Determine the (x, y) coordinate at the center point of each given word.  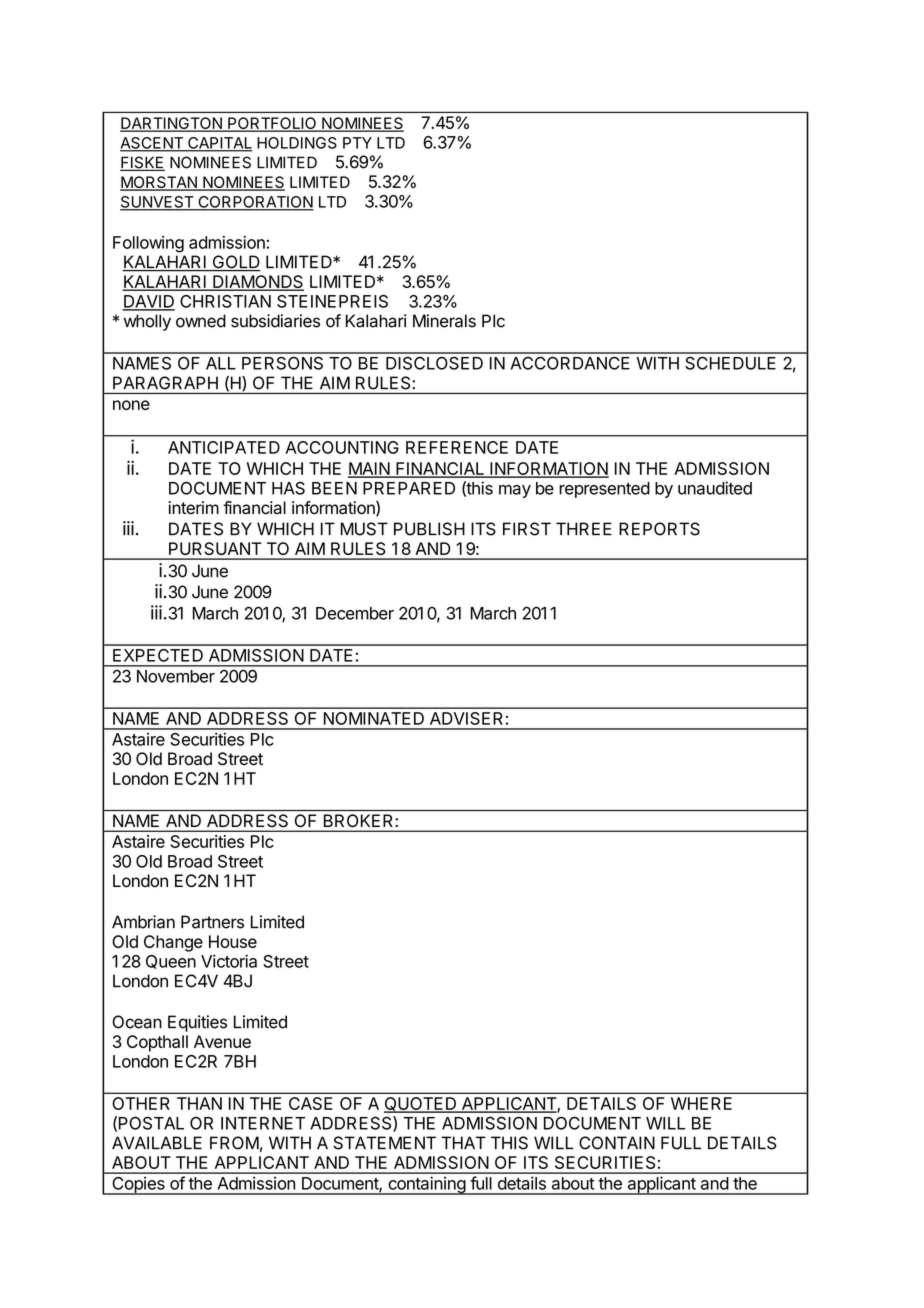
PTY (357, 143)
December (355, 613)
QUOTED (421, 1105)
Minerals (444, 321)
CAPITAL (219, 144)
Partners (212, 922)
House (233, 941)
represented (604, 490)
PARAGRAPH (165, 383)
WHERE (701, 1103)
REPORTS (659, 529)
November (176, 676)
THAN (199, 1103)
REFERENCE (457, 447)
